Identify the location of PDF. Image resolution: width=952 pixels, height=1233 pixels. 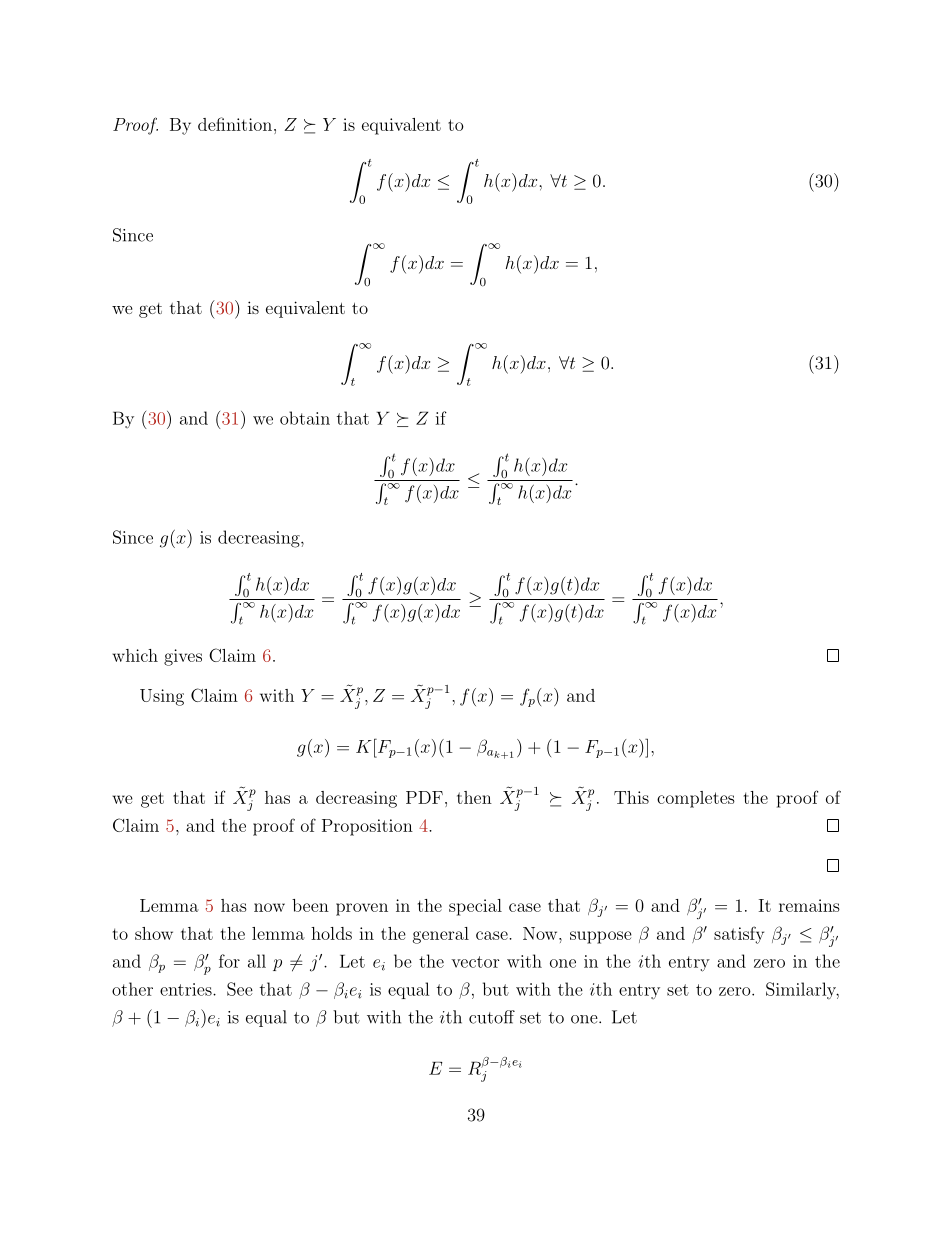
(424, 797).
